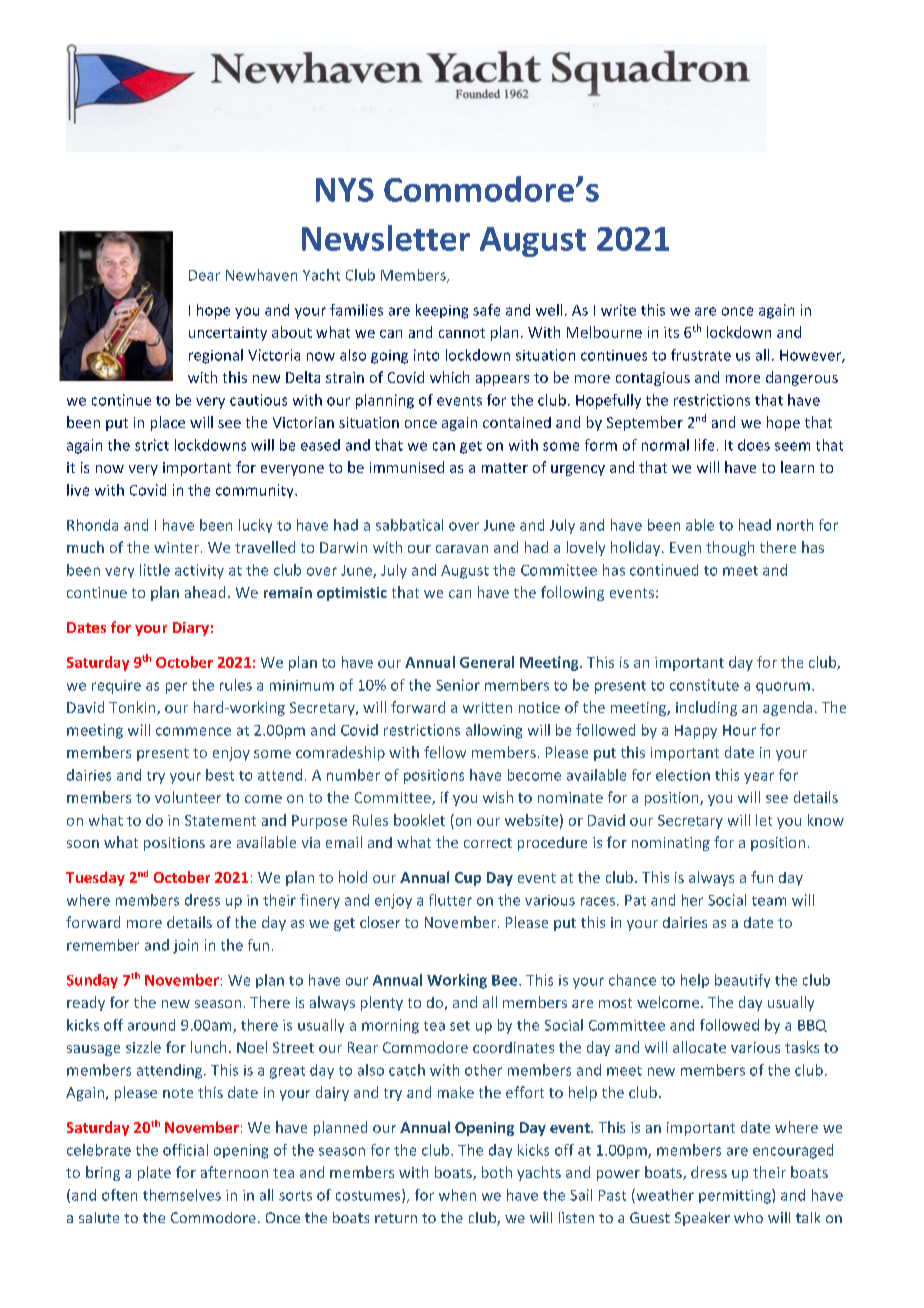  What do you see at coordinates (736, 1196) in the screenshot?
I see `permitting` at bounding box center [736, 1196].
